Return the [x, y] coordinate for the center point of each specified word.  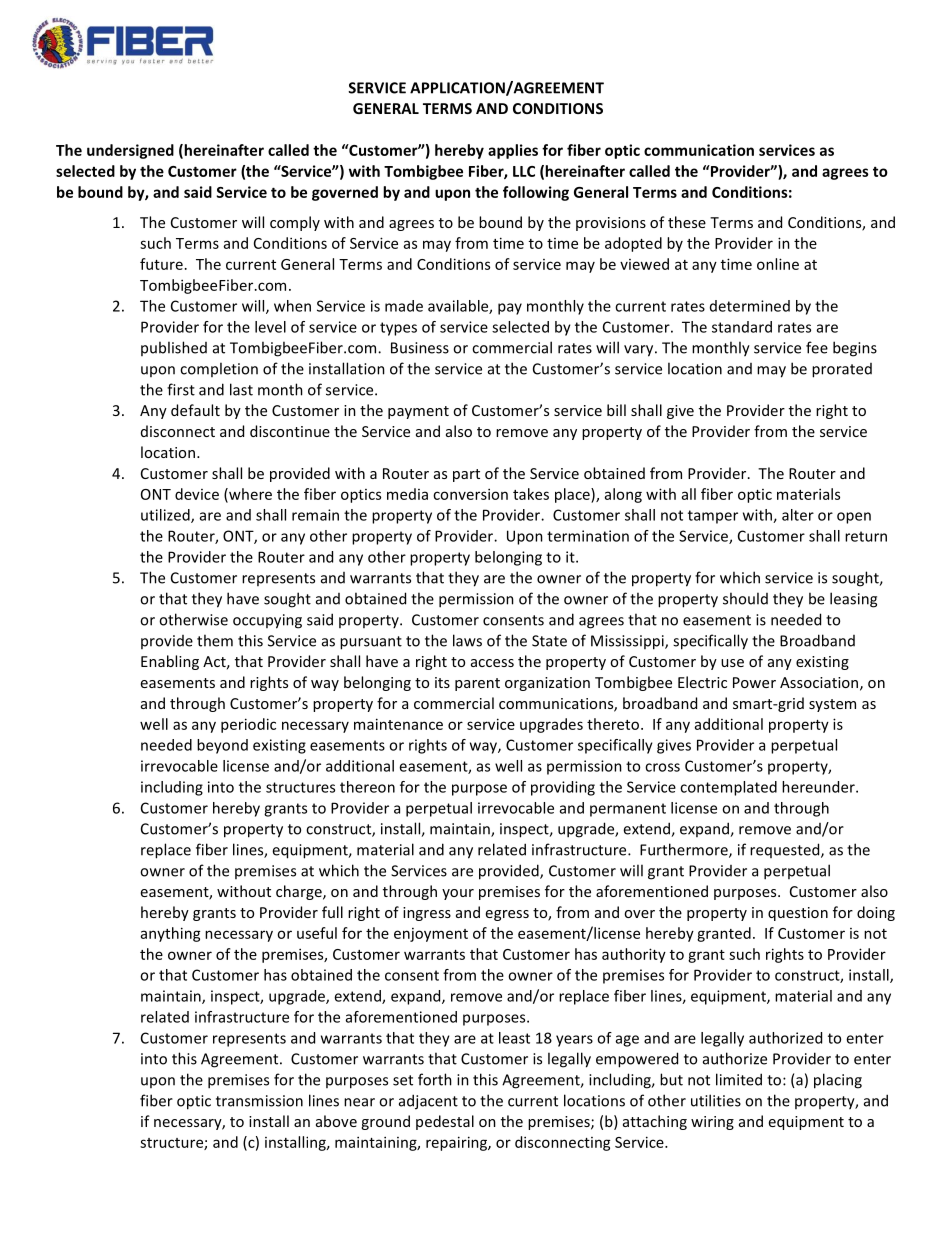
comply [295, 223]
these [687, 222]
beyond [222, 746]
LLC [524, 171]
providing [563, 788]
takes [531, 494]
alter [798, 515]
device [197, 494]
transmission [259, 1101]
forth [435, 1079]
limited [739, 1079]
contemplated [728, 788]
